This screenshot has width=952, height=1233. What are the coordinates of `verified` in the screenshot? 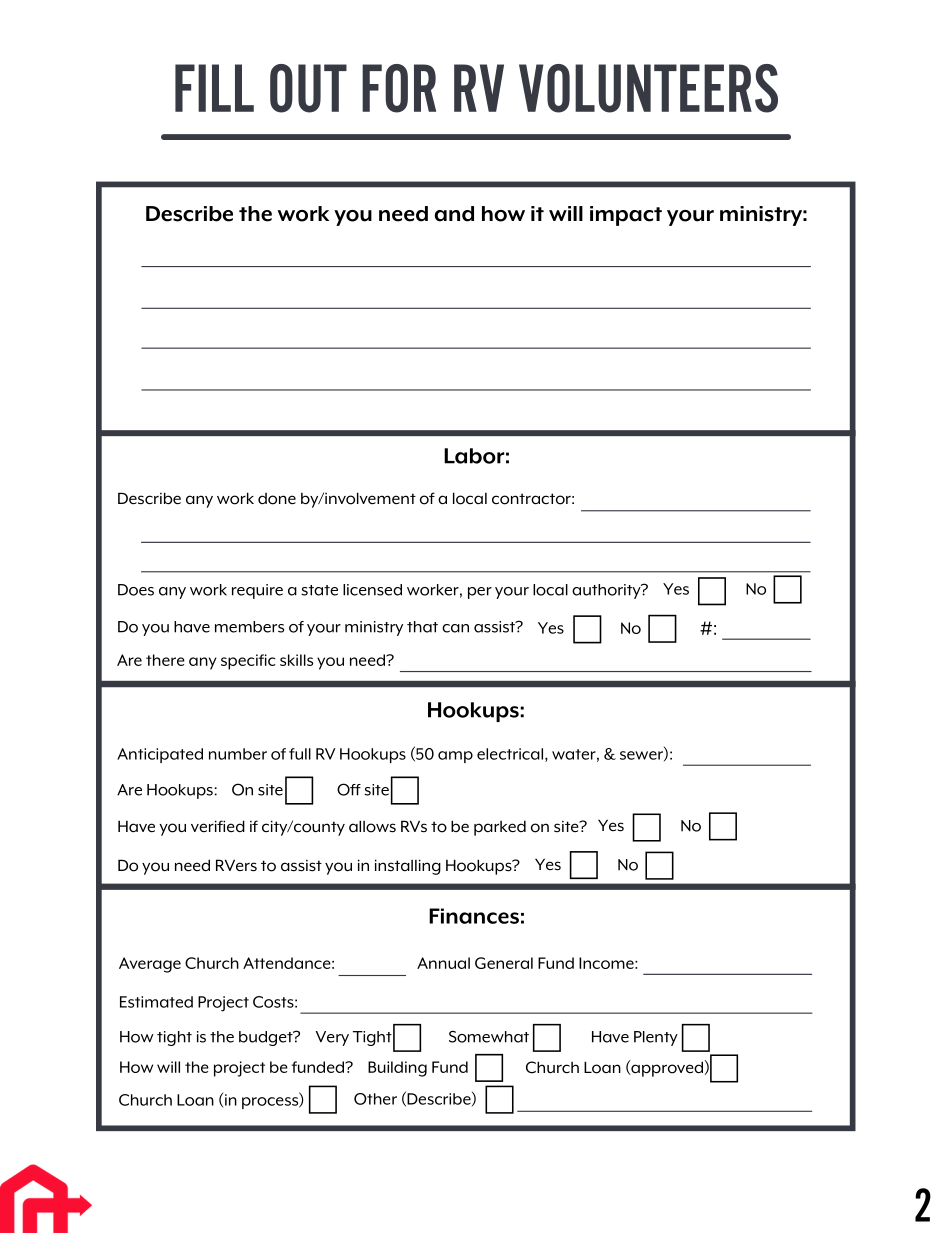 It's located at (218, 826).
